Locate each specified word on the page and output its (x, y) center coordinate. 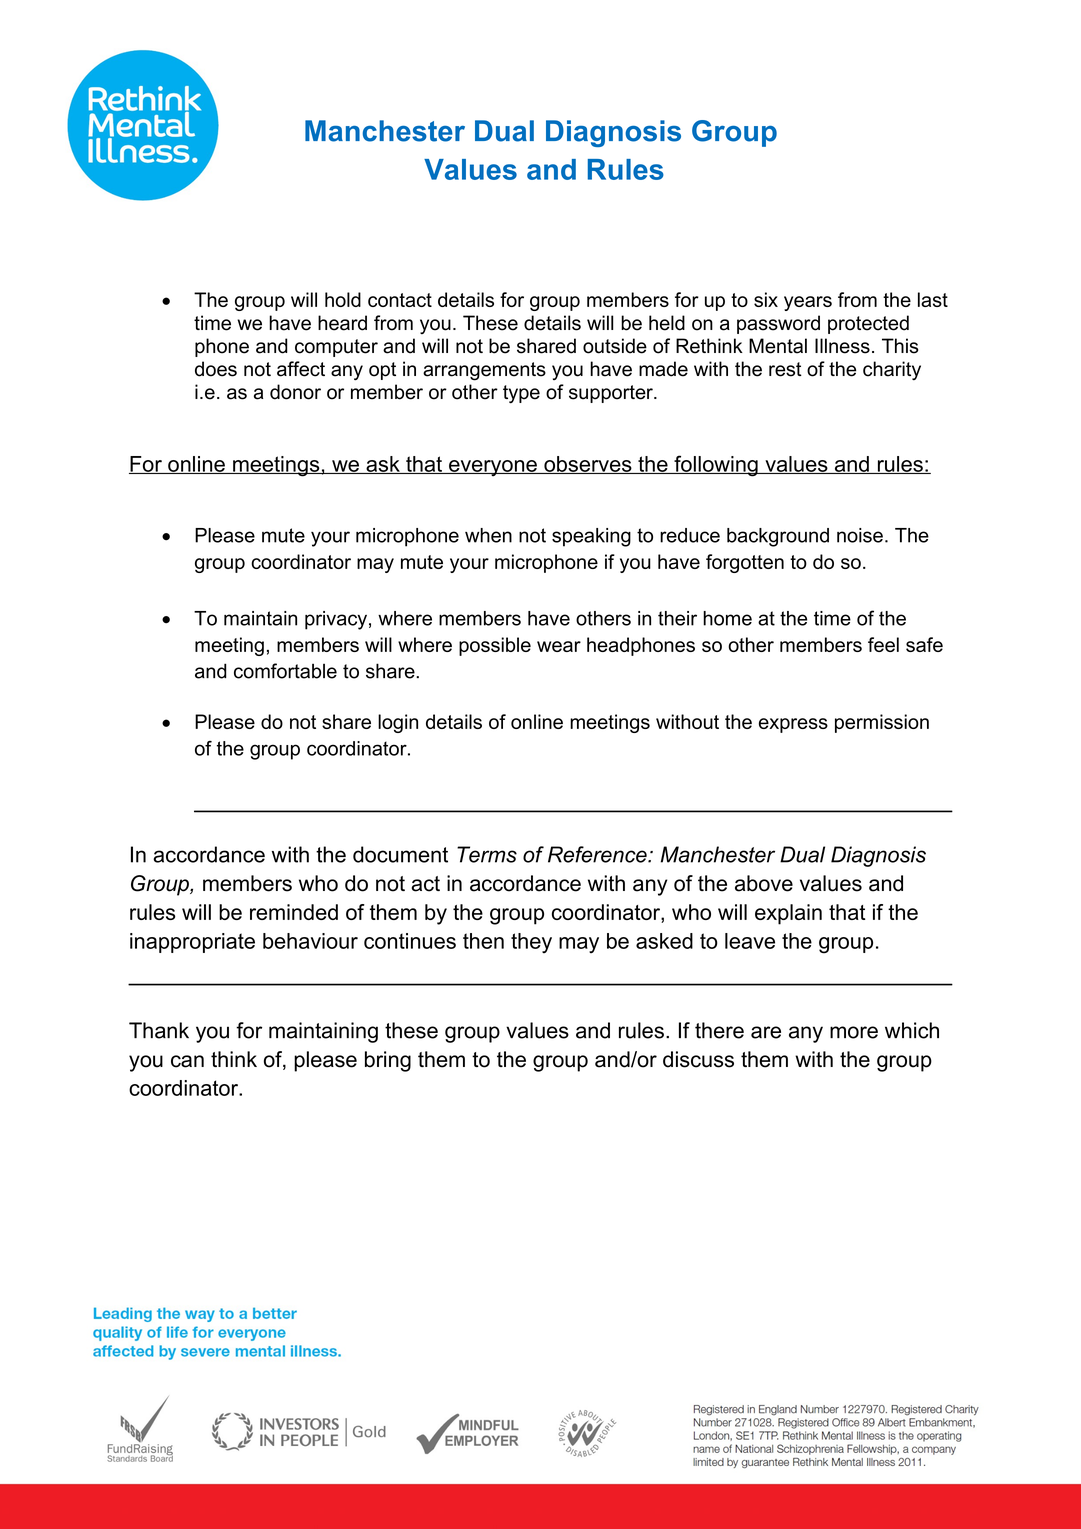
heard (342, 323)
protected (868, 324)
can (187, 1061)
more (854, 1032)
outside (615, 346)
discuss (698, 1059)
